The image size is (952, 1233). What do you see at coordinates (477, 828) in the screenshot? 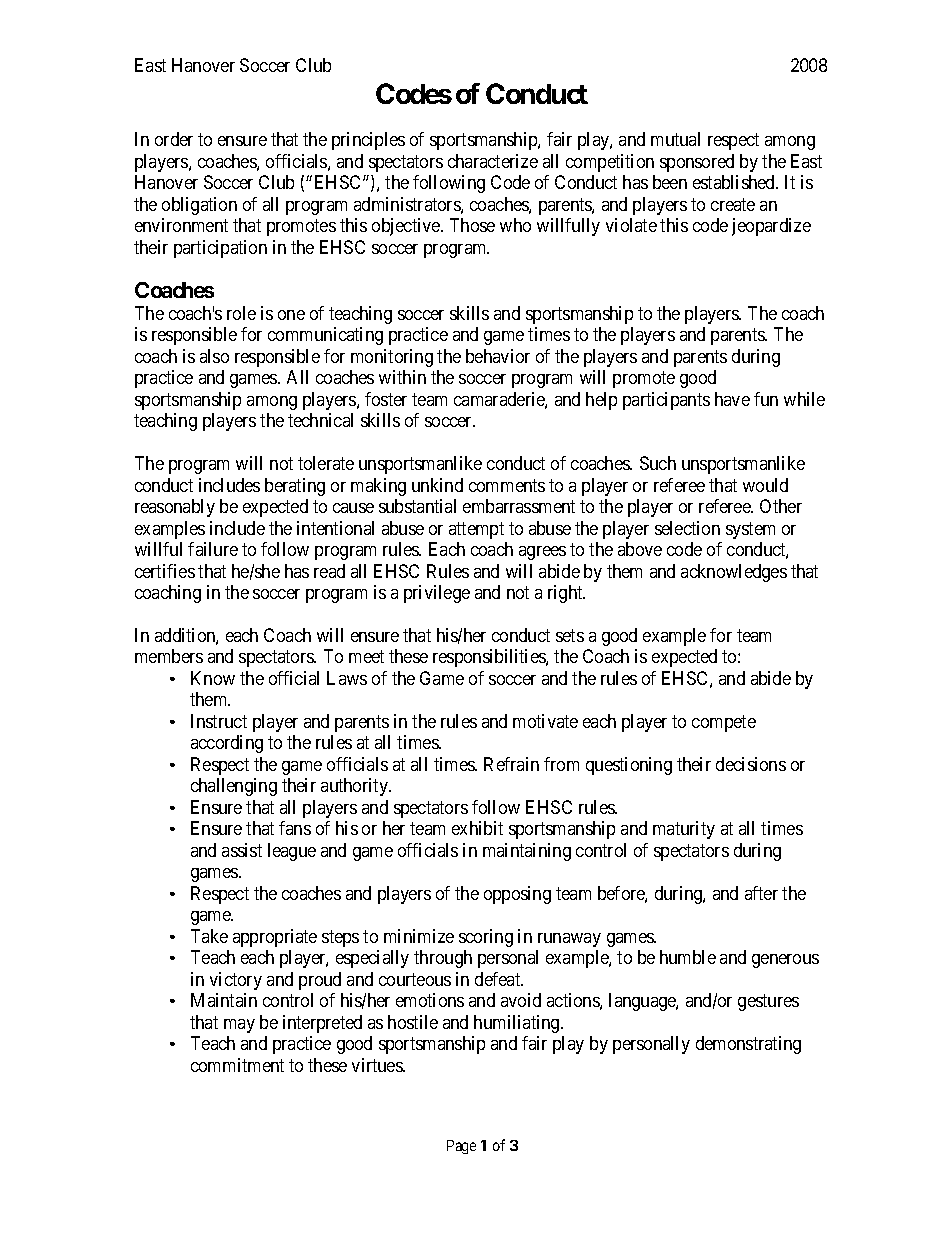
I see `exhibit` at bounding box center [477, 828].
